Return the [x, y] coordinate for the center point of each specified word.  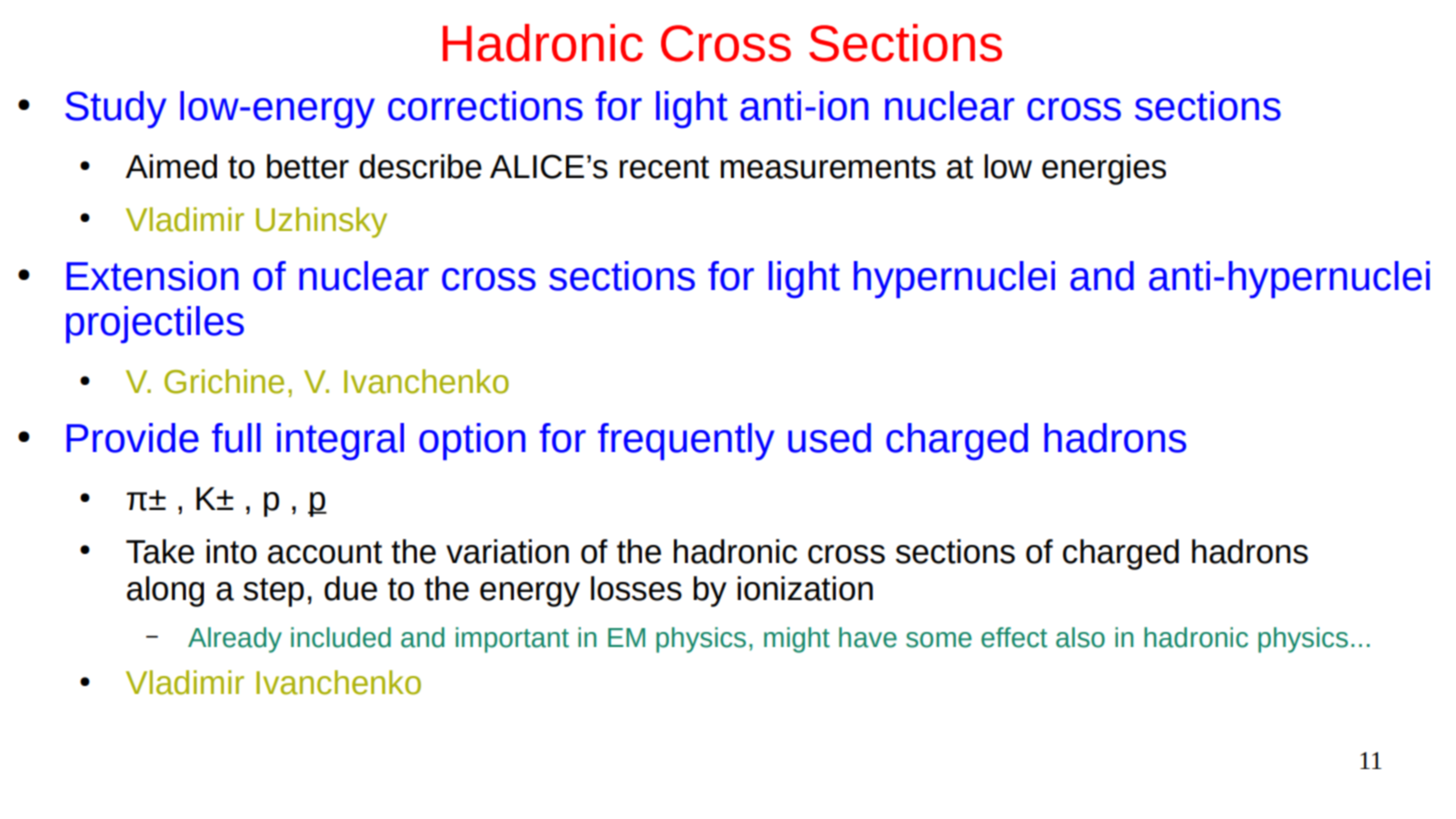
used [829, 438]
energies [1104, 169]
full [236, 438]
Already [235, 640]
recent [664, 167]
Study [116, 109]
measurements [828, 167]
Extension [153, 276]
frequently [686, 441]
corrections [485, 106]
